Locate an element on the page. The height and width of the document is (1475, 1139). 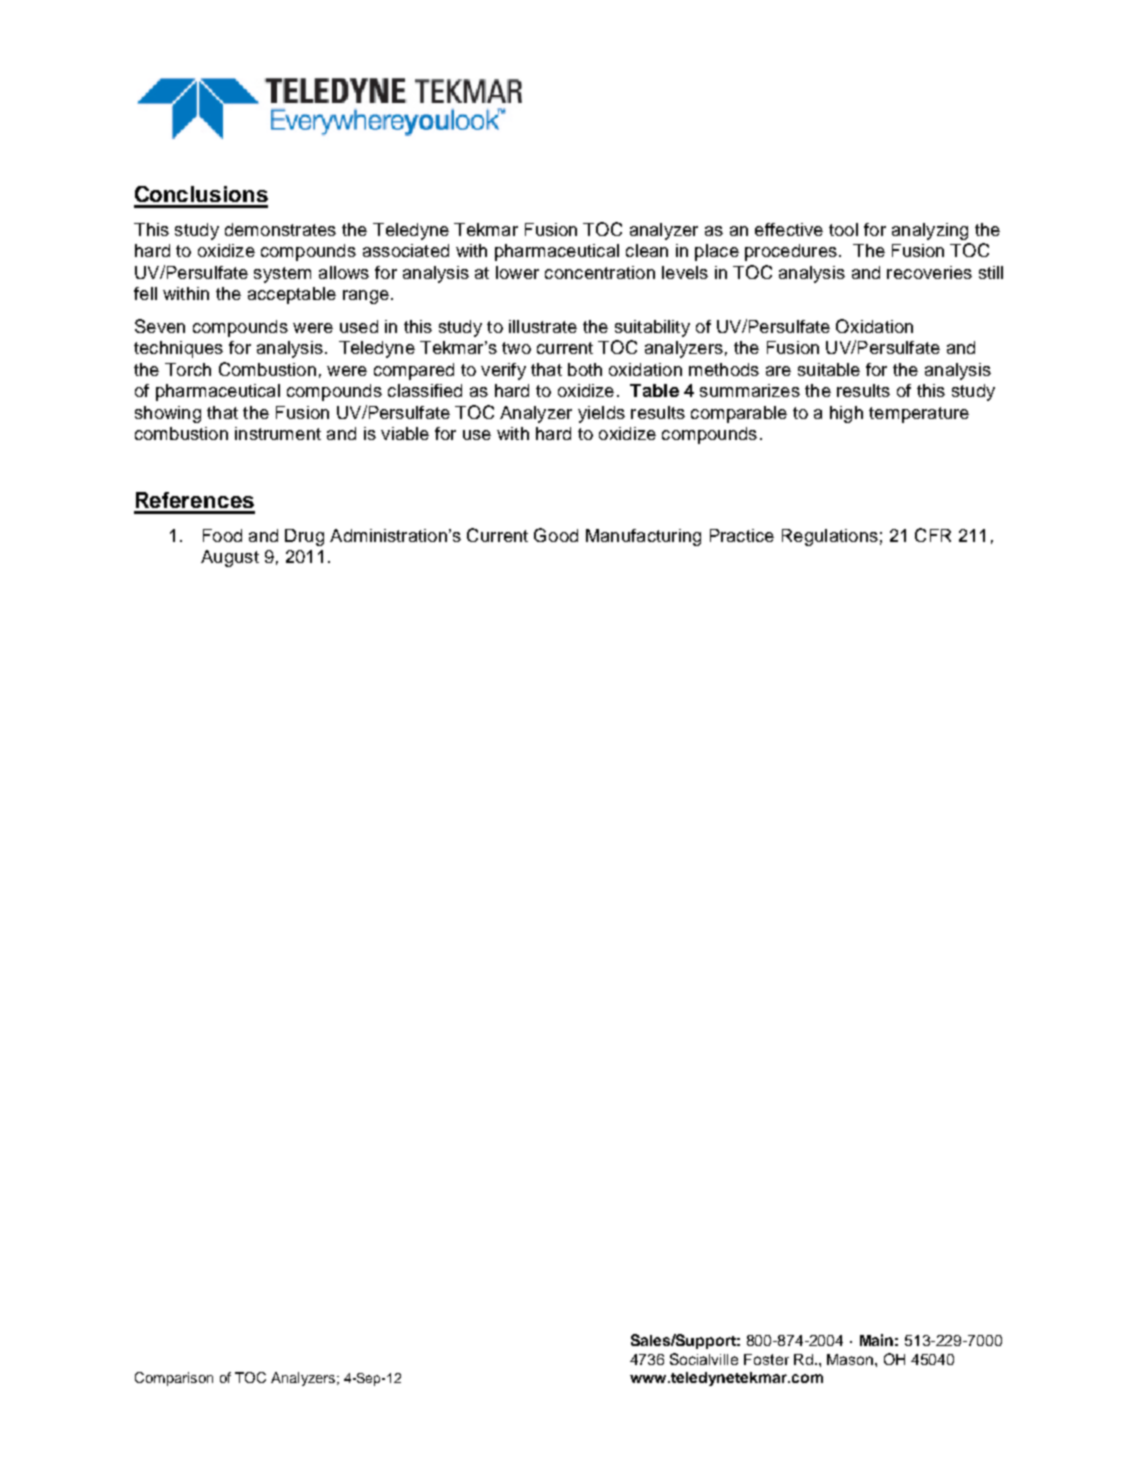
system is located at coordinates (282, 275).
